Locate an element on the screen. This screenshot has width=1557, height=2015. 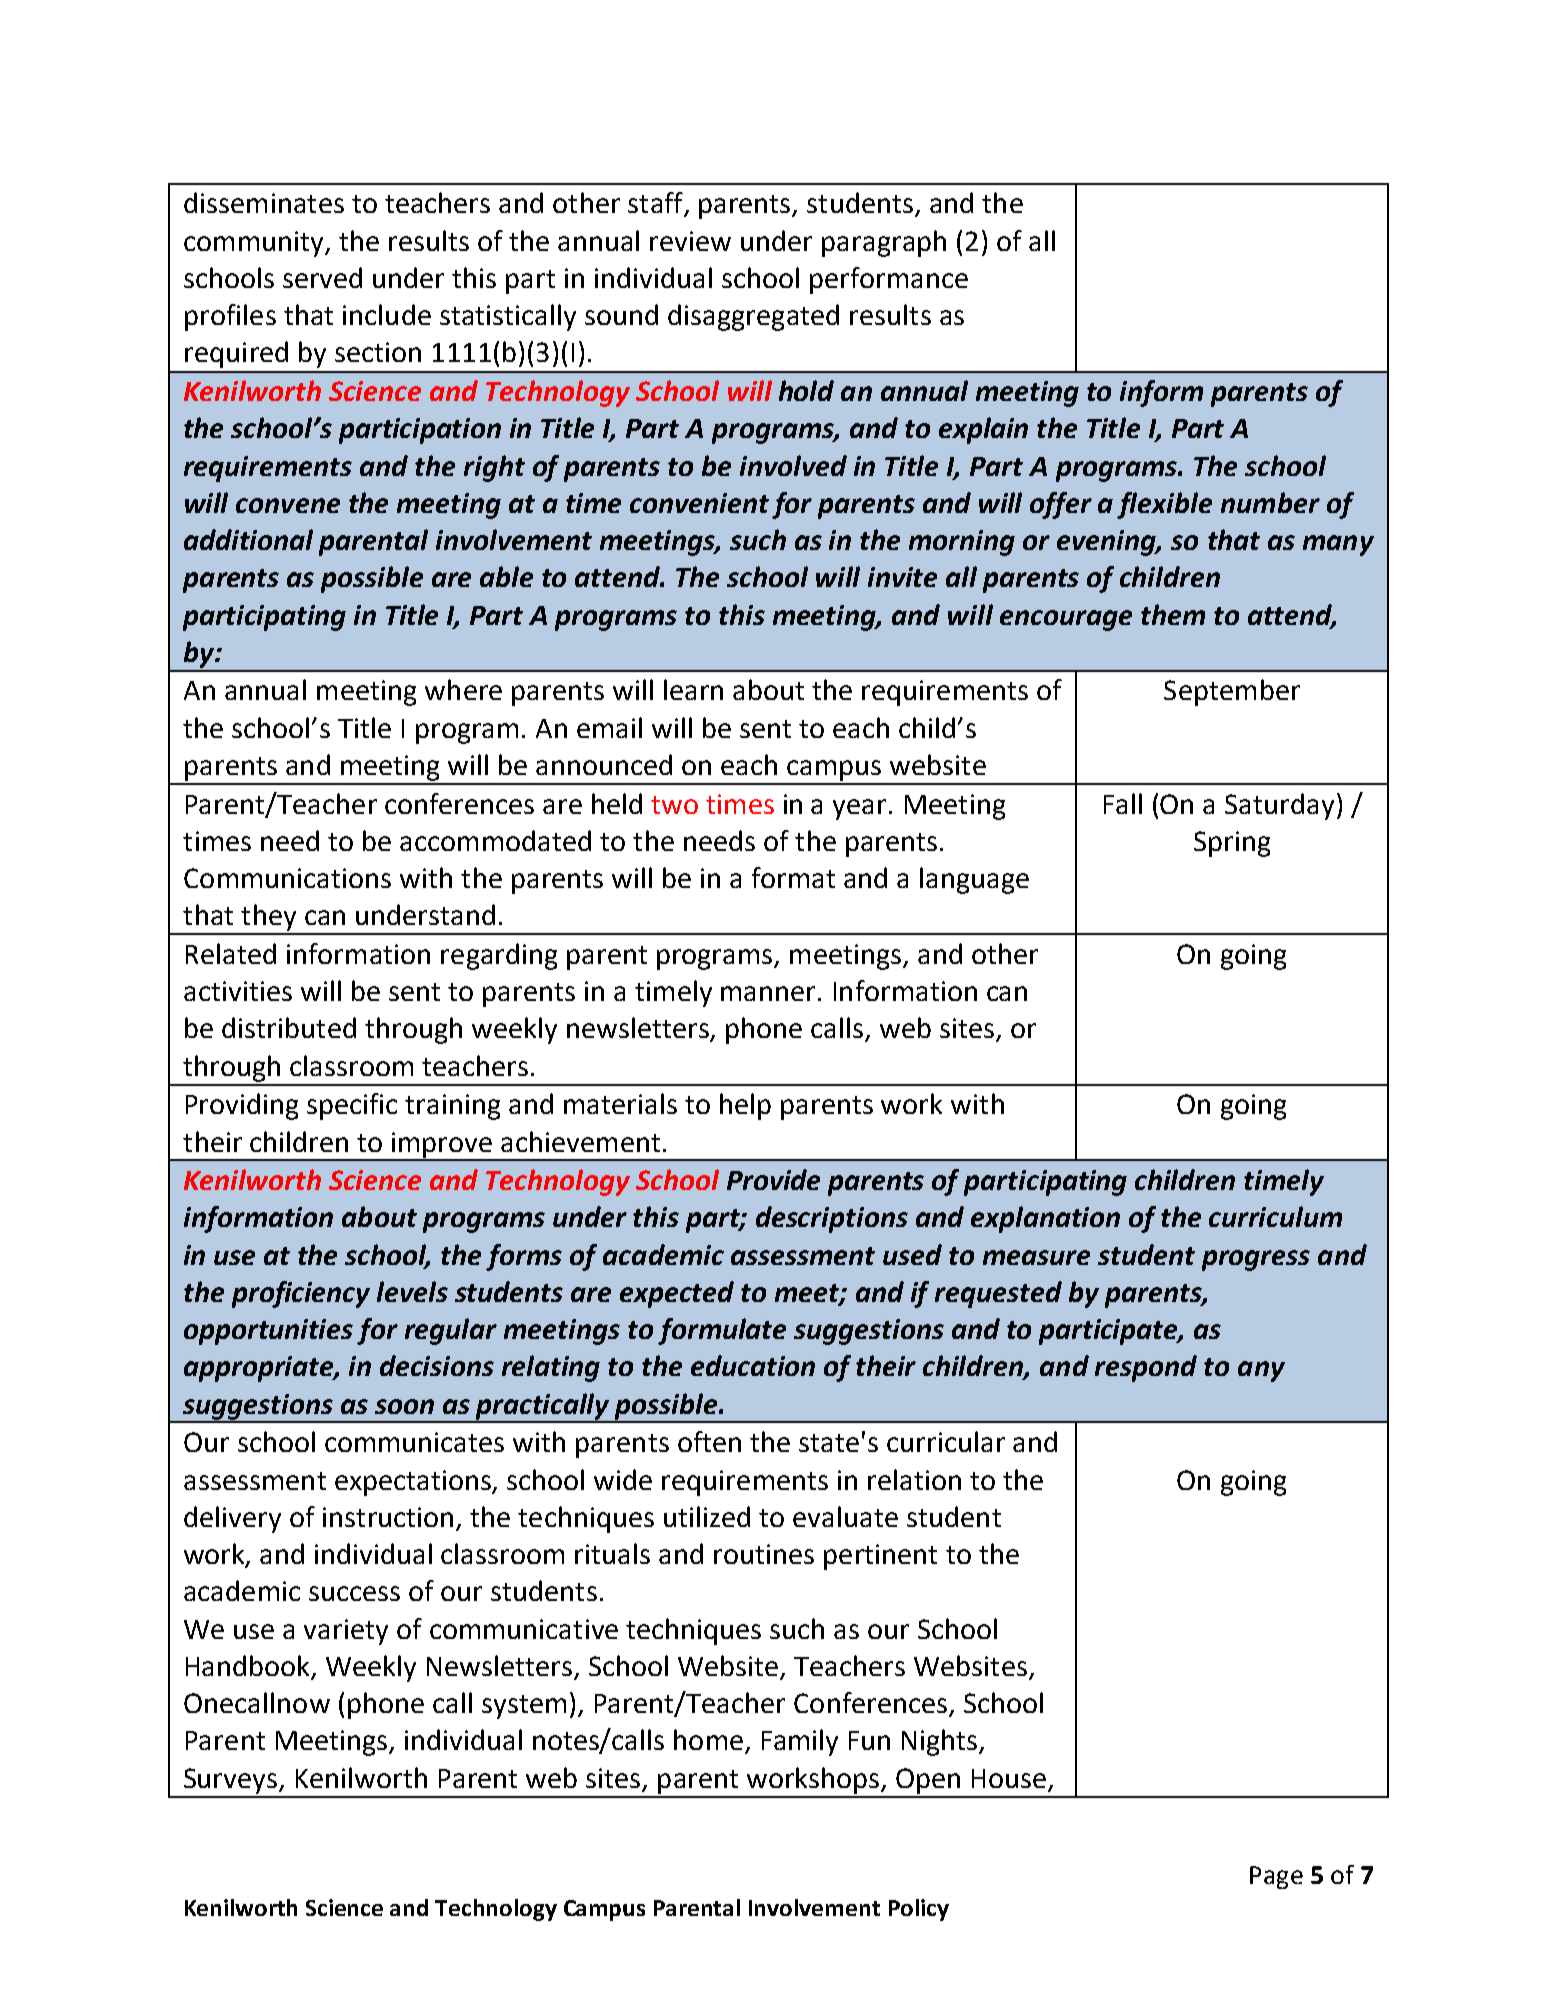
Communications is located at coordinates (287, 878).
